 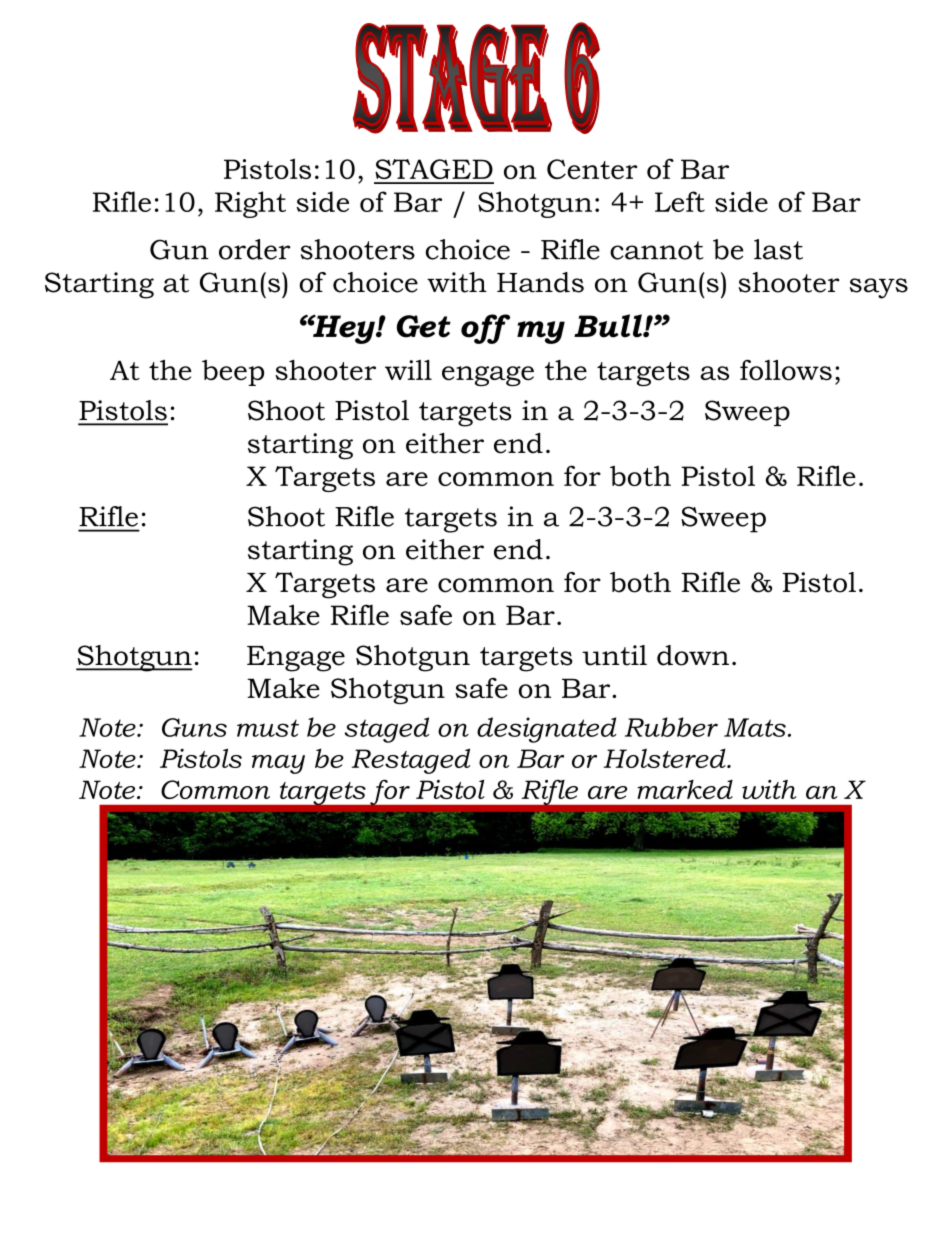 What do you see at coordinates (268, 728) in the screenshot?
I see `must` at bounding box center [268, 728].
